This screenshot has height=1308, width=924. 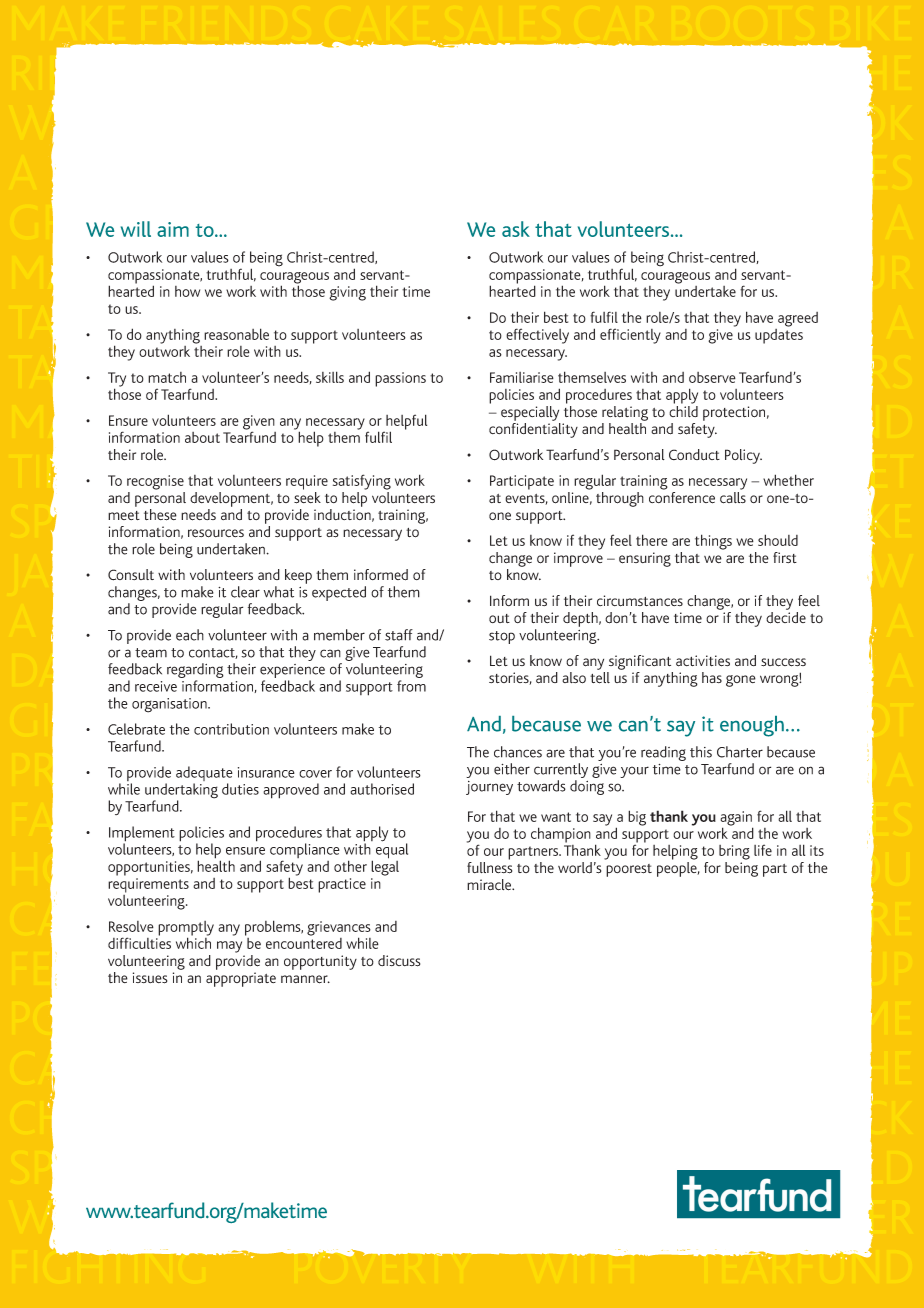 What do you see at coordinates (516, 229) in the screenshot?
I see `ask` at bounding box center [516, 229].
